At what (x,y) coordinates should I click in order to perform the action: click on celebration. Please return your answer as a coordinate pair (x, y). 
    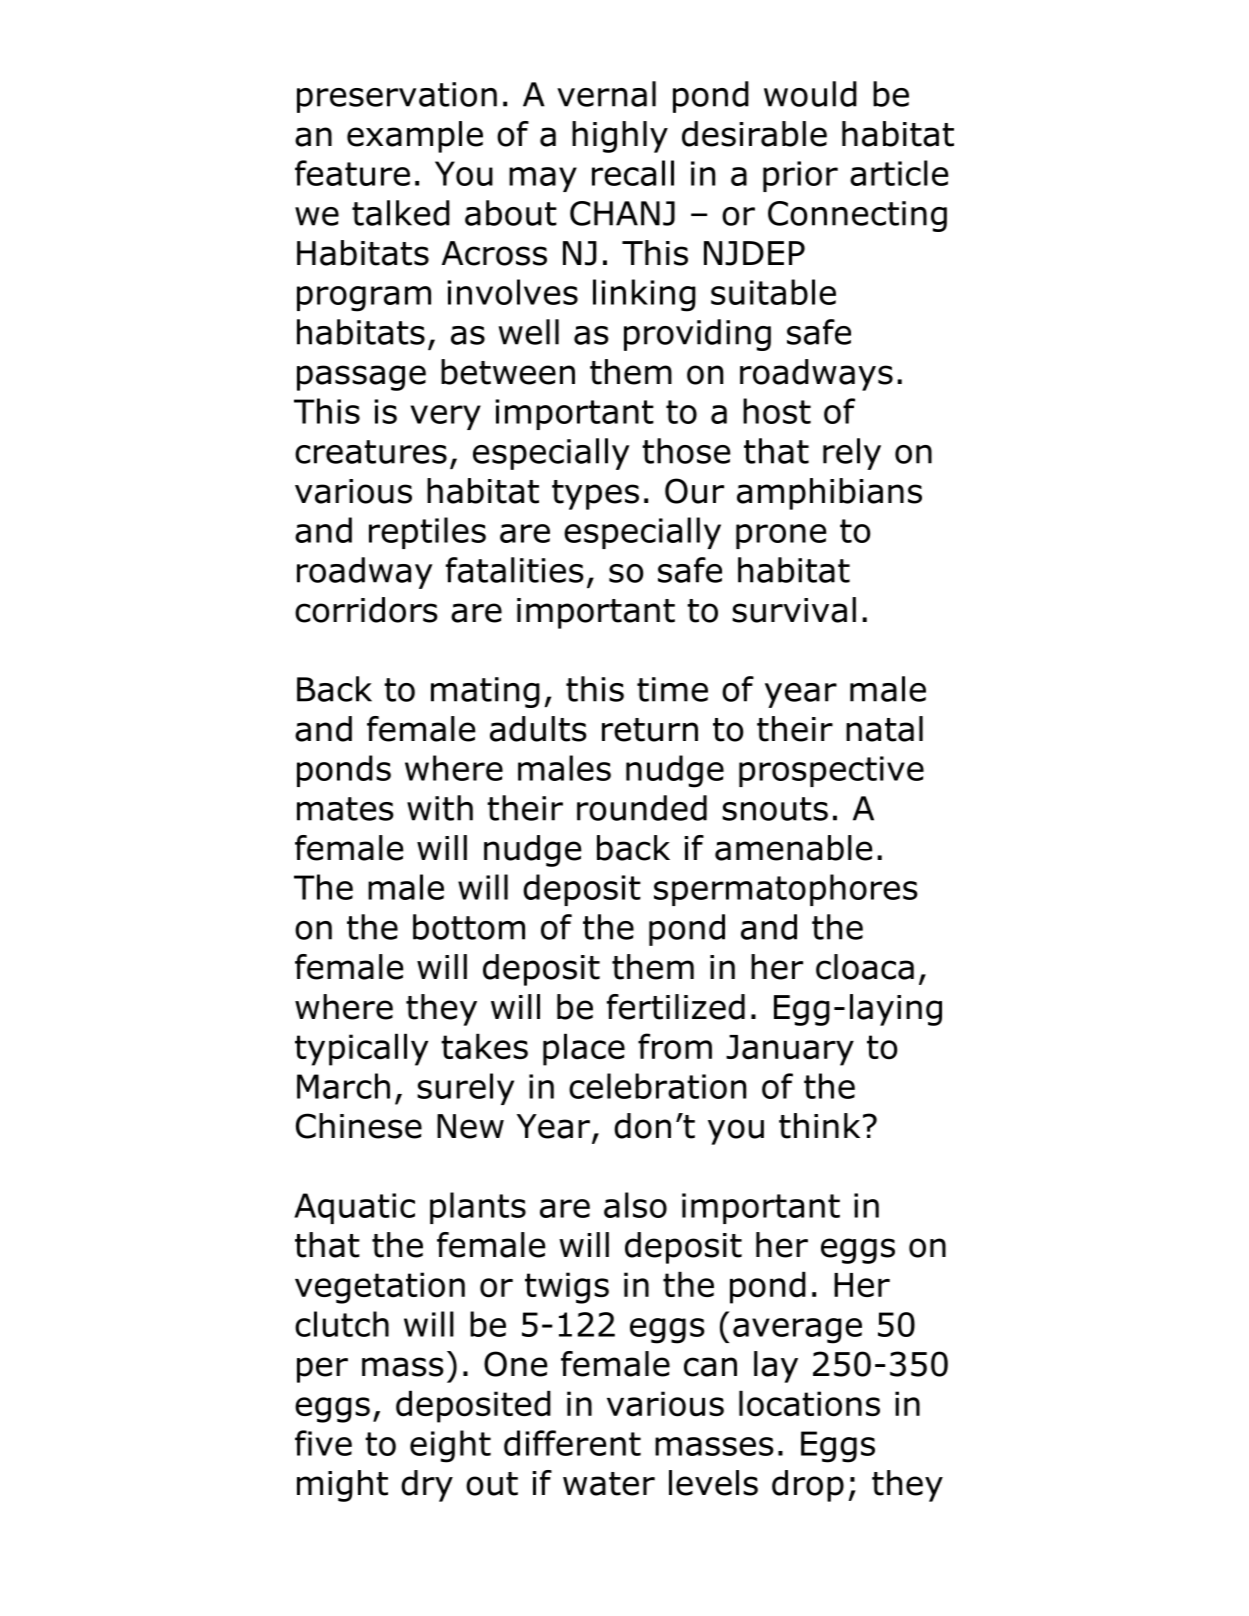
    Looking at the image, I should click on (657, 1086).
